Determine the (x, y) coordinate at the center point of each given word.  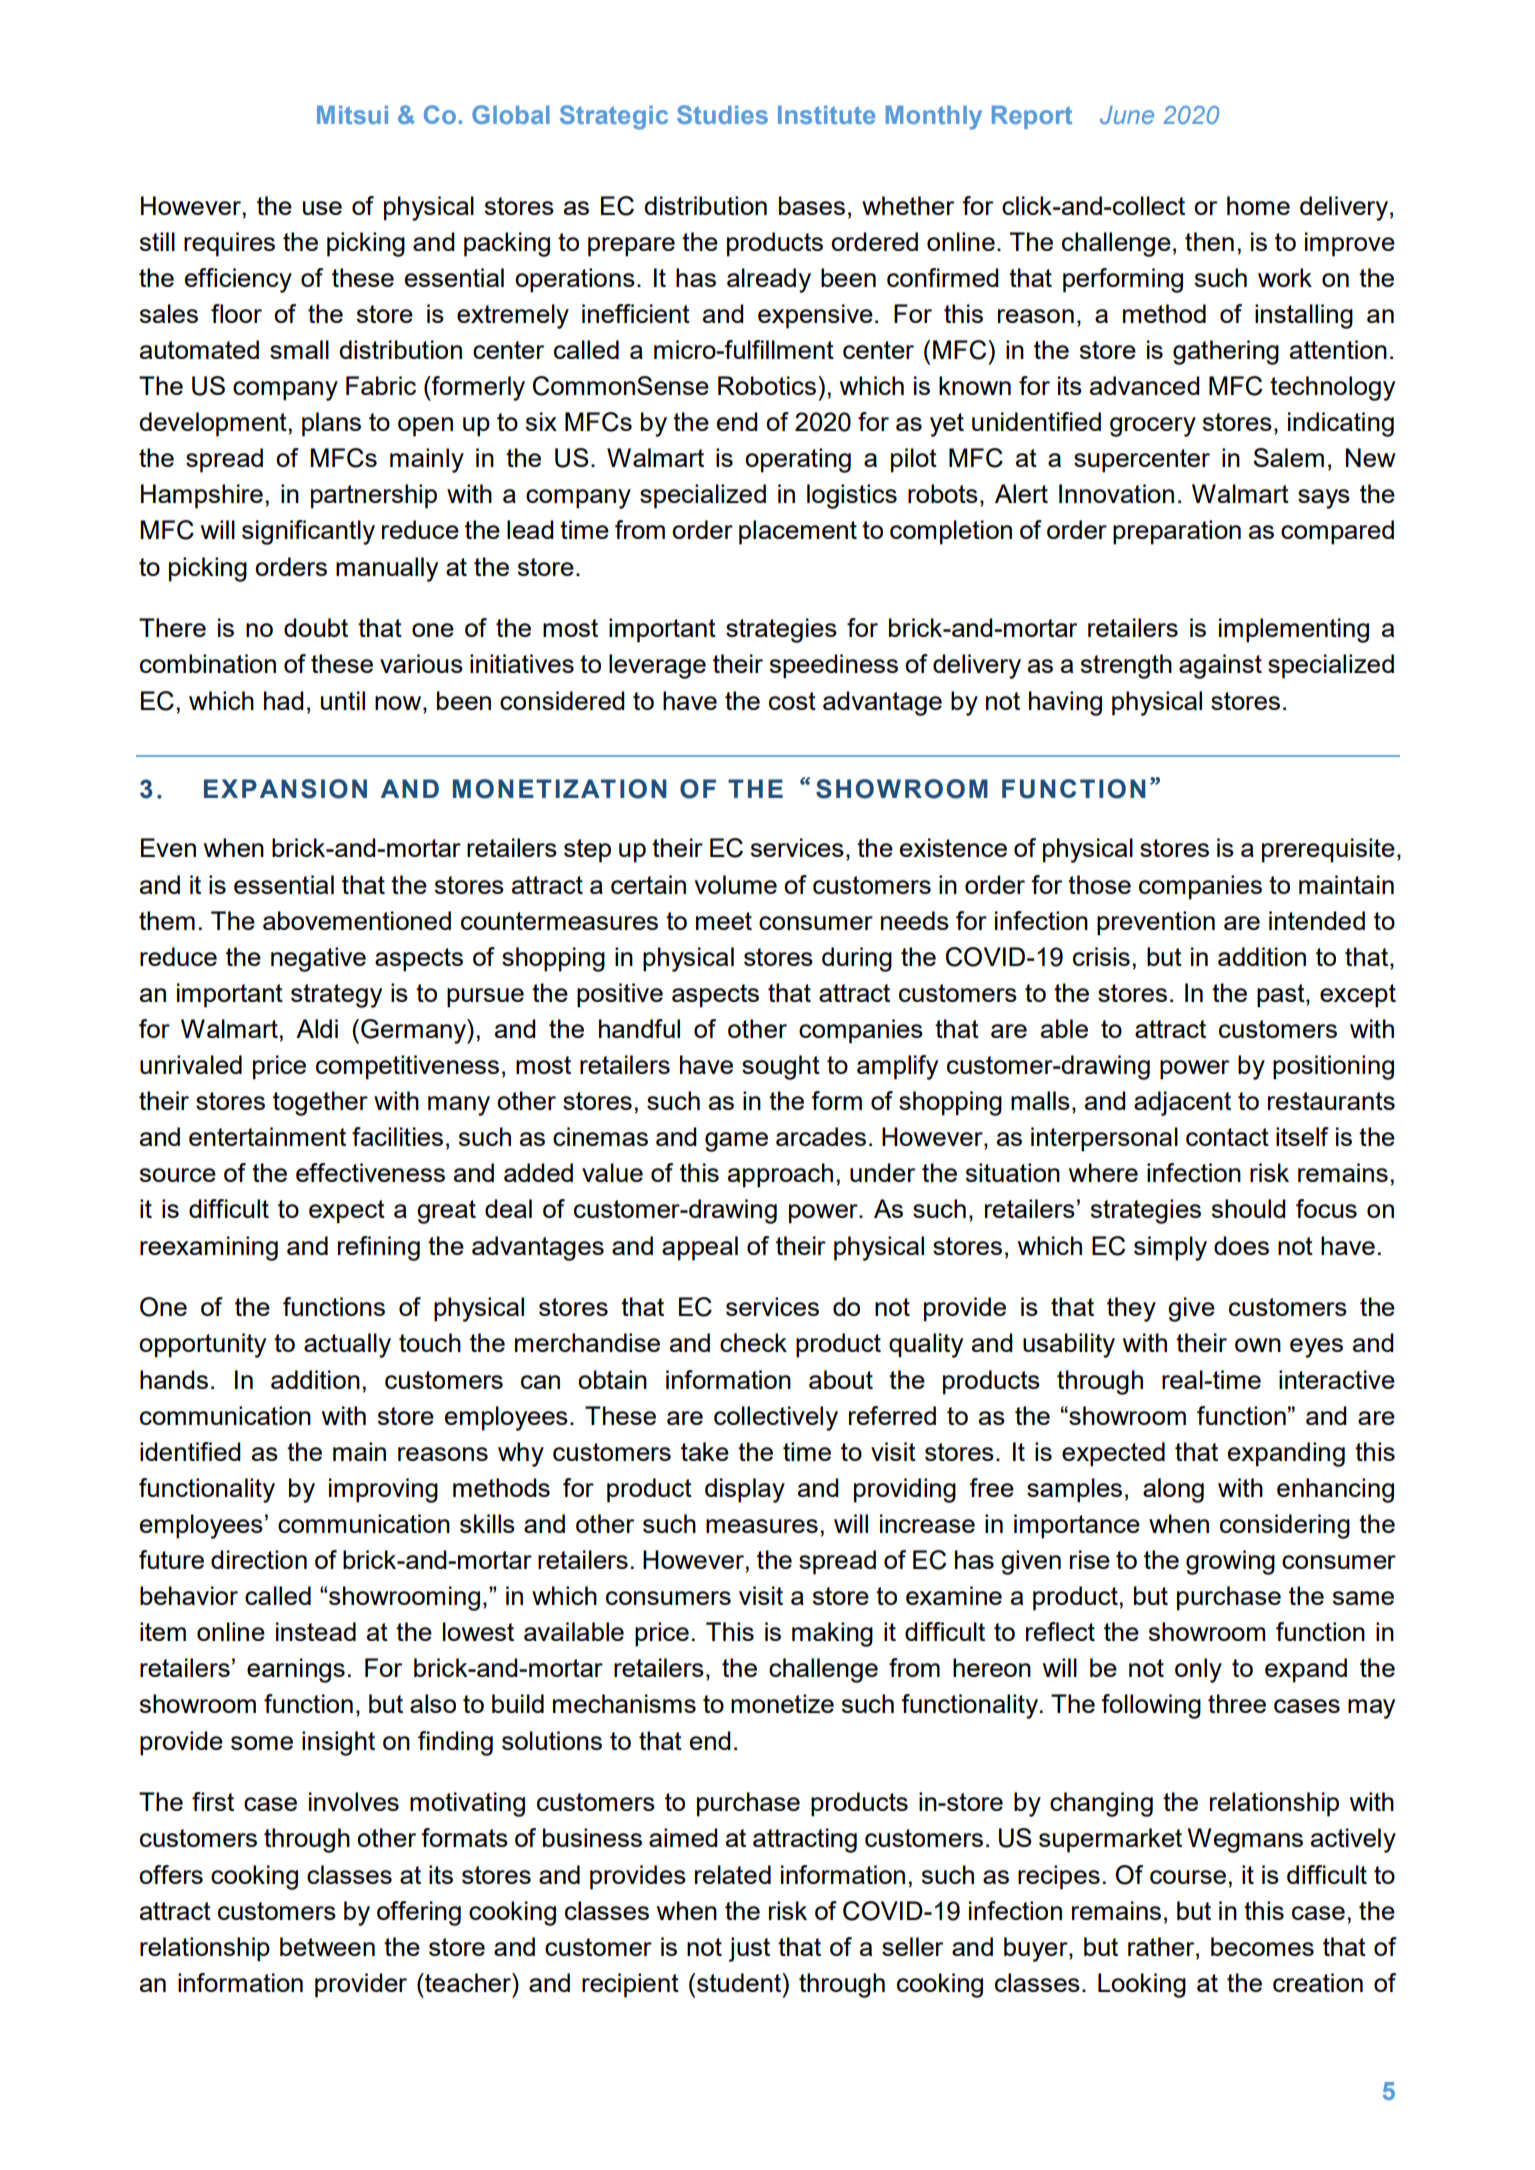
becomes (1262, 1946)
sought (781, 1067)
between (327, 1946)
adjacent (1182, 1103)
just (749, 1949)
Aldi (317, 1028)
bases (812, 205)
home (1258, 205)
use (322, 208)
